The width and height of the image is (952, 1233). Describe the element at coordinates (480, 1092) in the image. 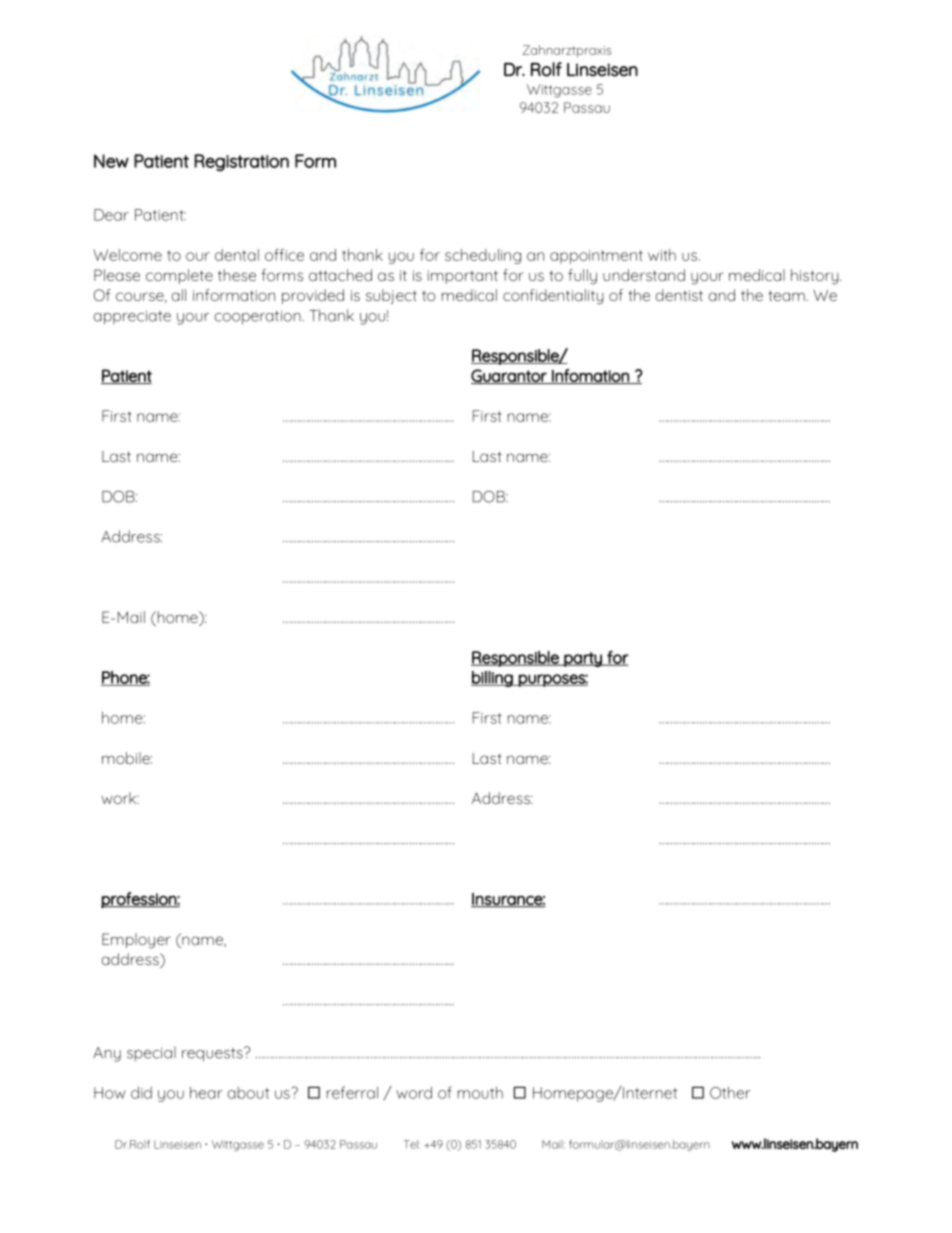

I see `mouth` at that location.
